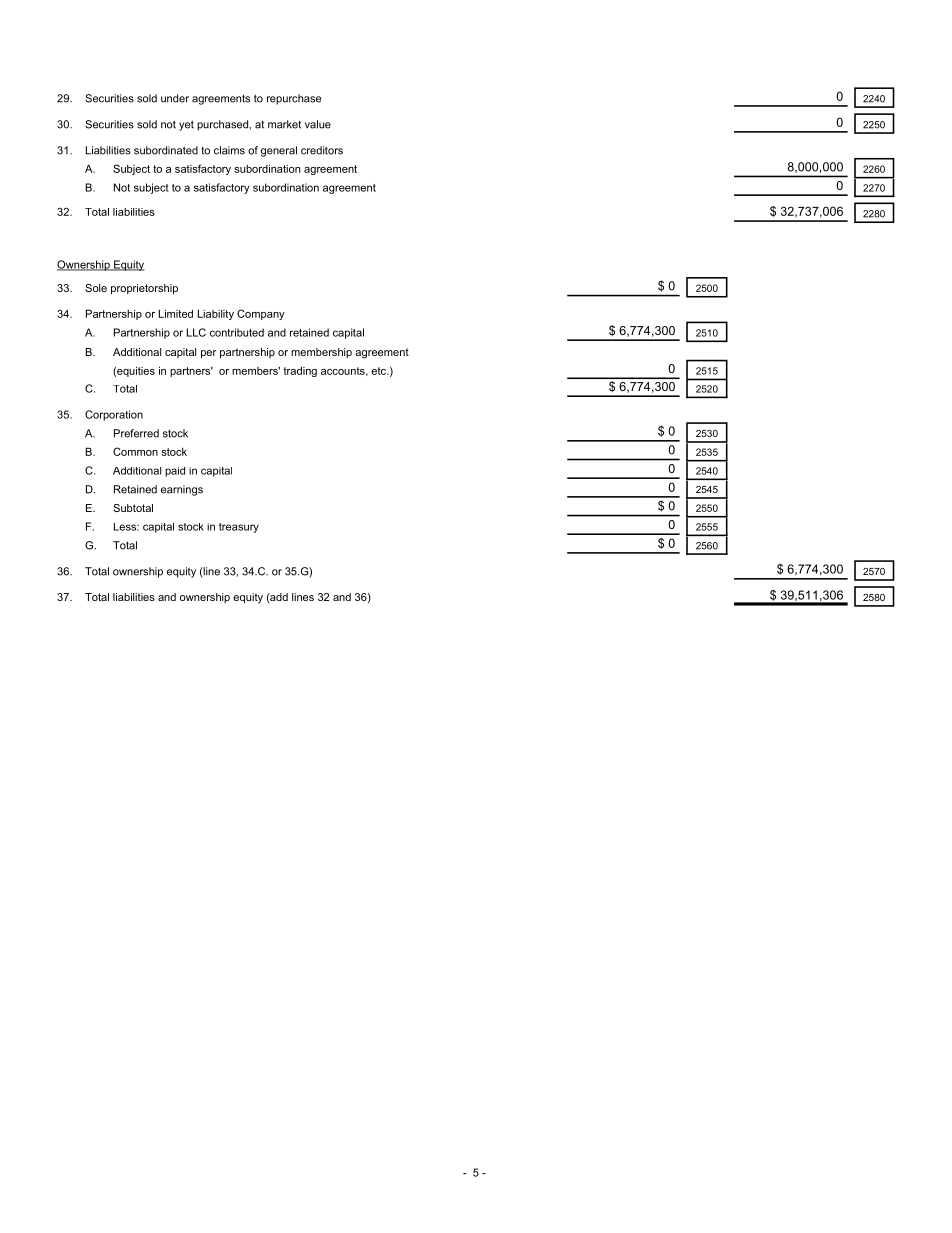 The width and height of the page is (952, 1233). I want to click on creditors, so click(322, 150).
